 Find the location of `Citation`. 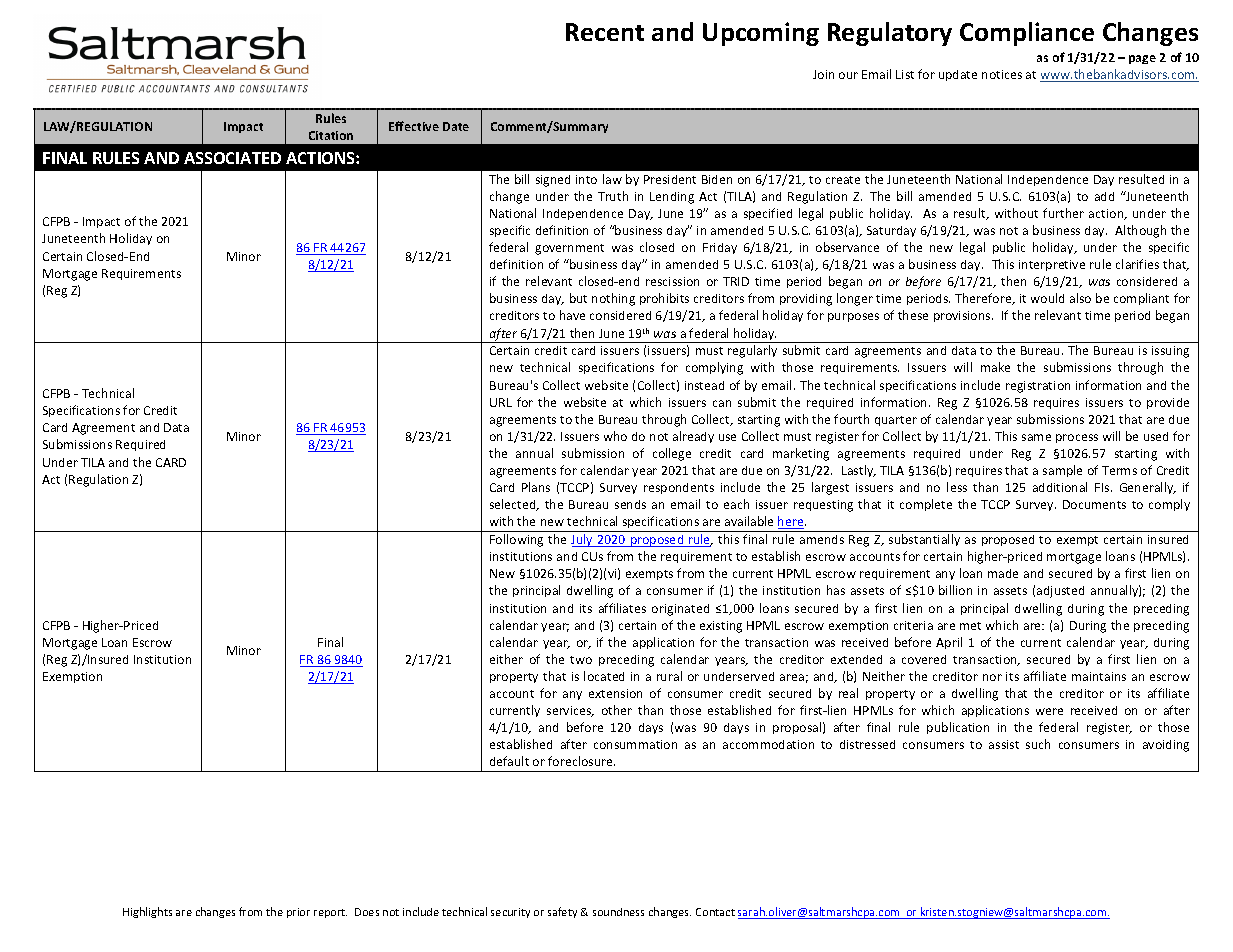

Citation is located at coordinates (331, 135).
